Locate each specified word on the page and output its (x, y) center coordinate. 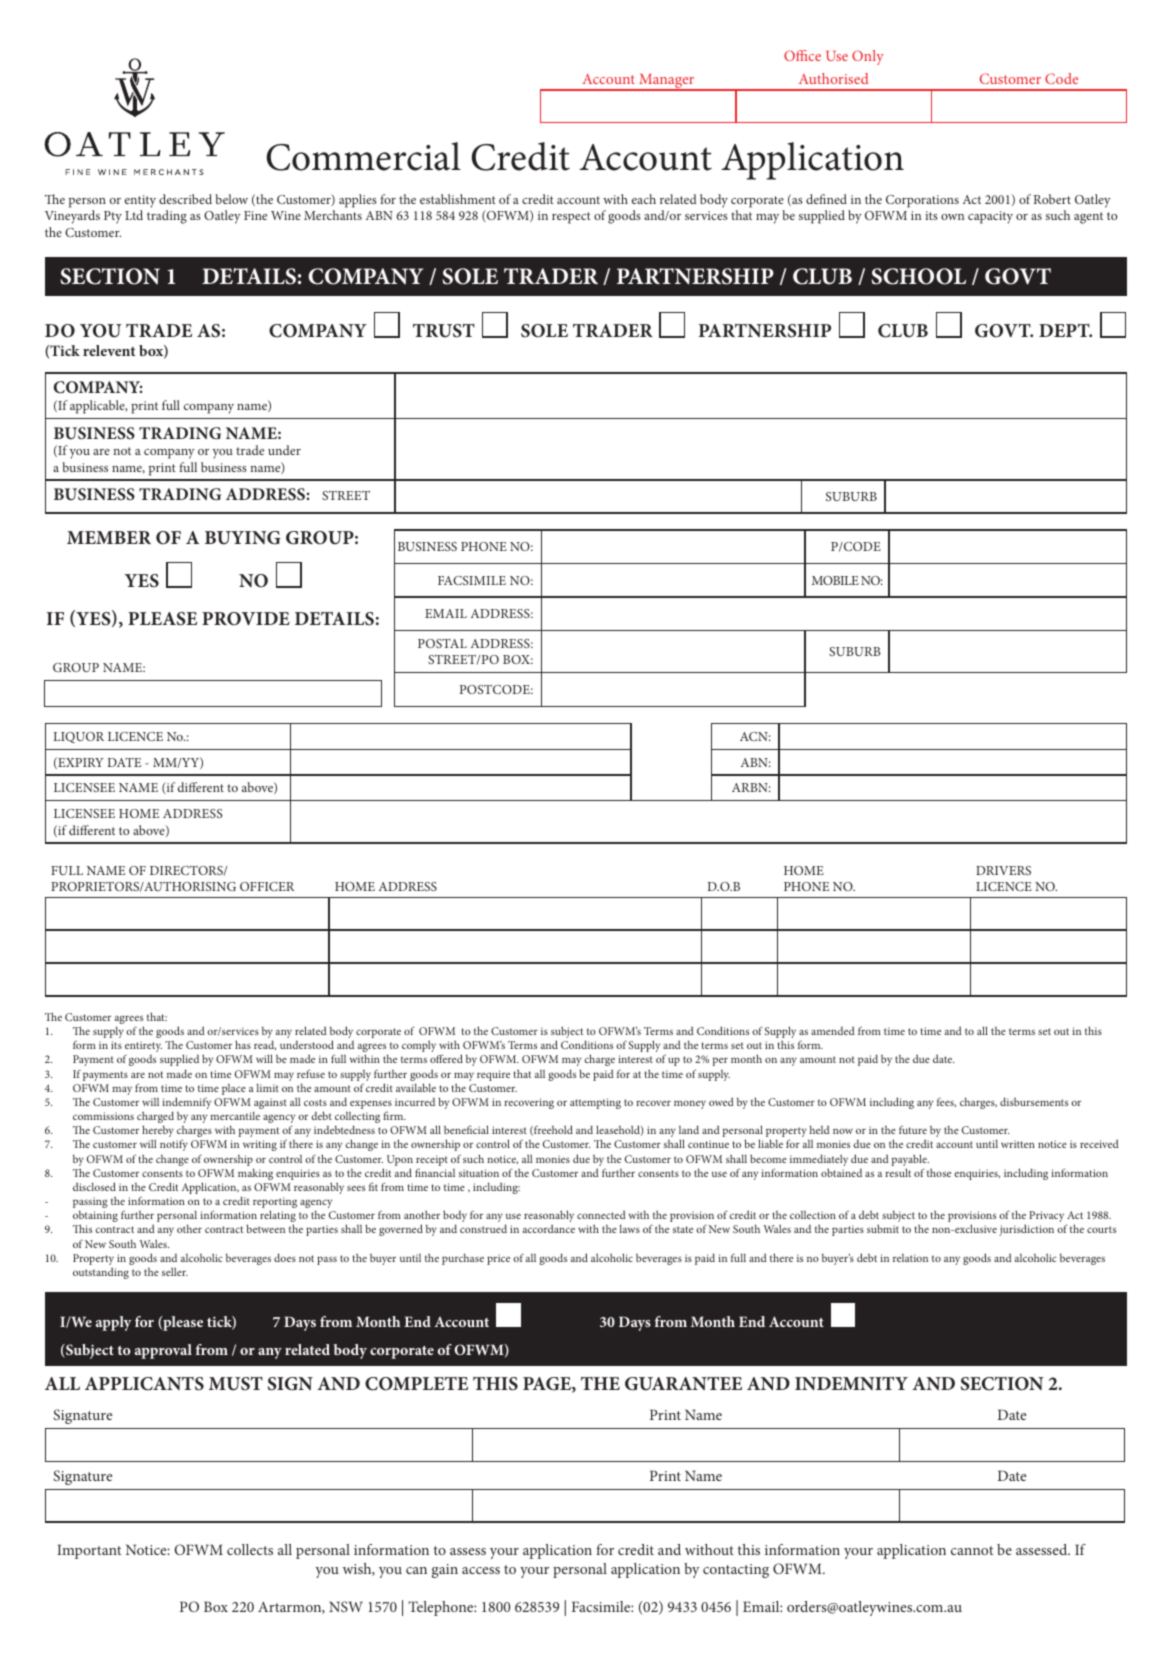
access (481, 1570)
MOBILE (835, 580)
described (185, 199)
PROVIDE (246, 619)
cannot (972, 1550)
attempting (595, 1103)
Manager (667, 82)
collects (250, 1549)
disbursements (1034, 1101)
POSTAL (442, 643)
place (234, 1089)
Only (868, 57)
